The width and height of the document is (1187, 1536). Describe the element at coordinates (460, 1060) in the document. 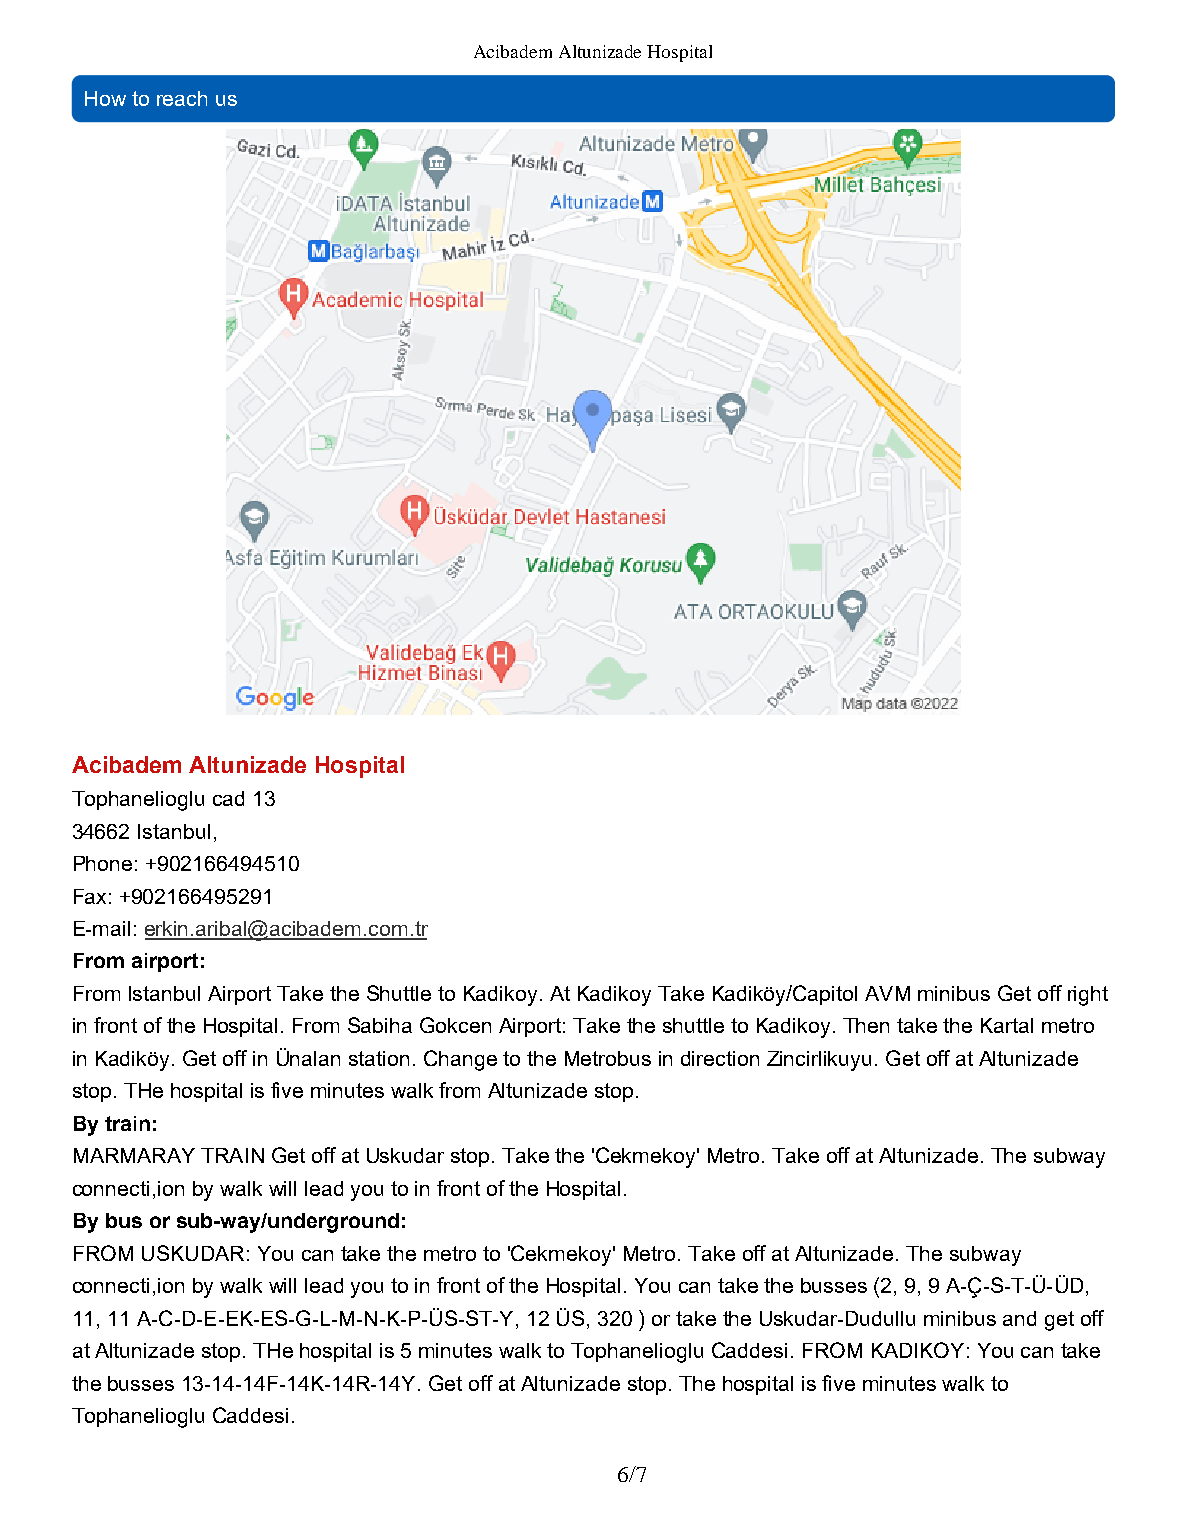

I see `Change` at that location.
